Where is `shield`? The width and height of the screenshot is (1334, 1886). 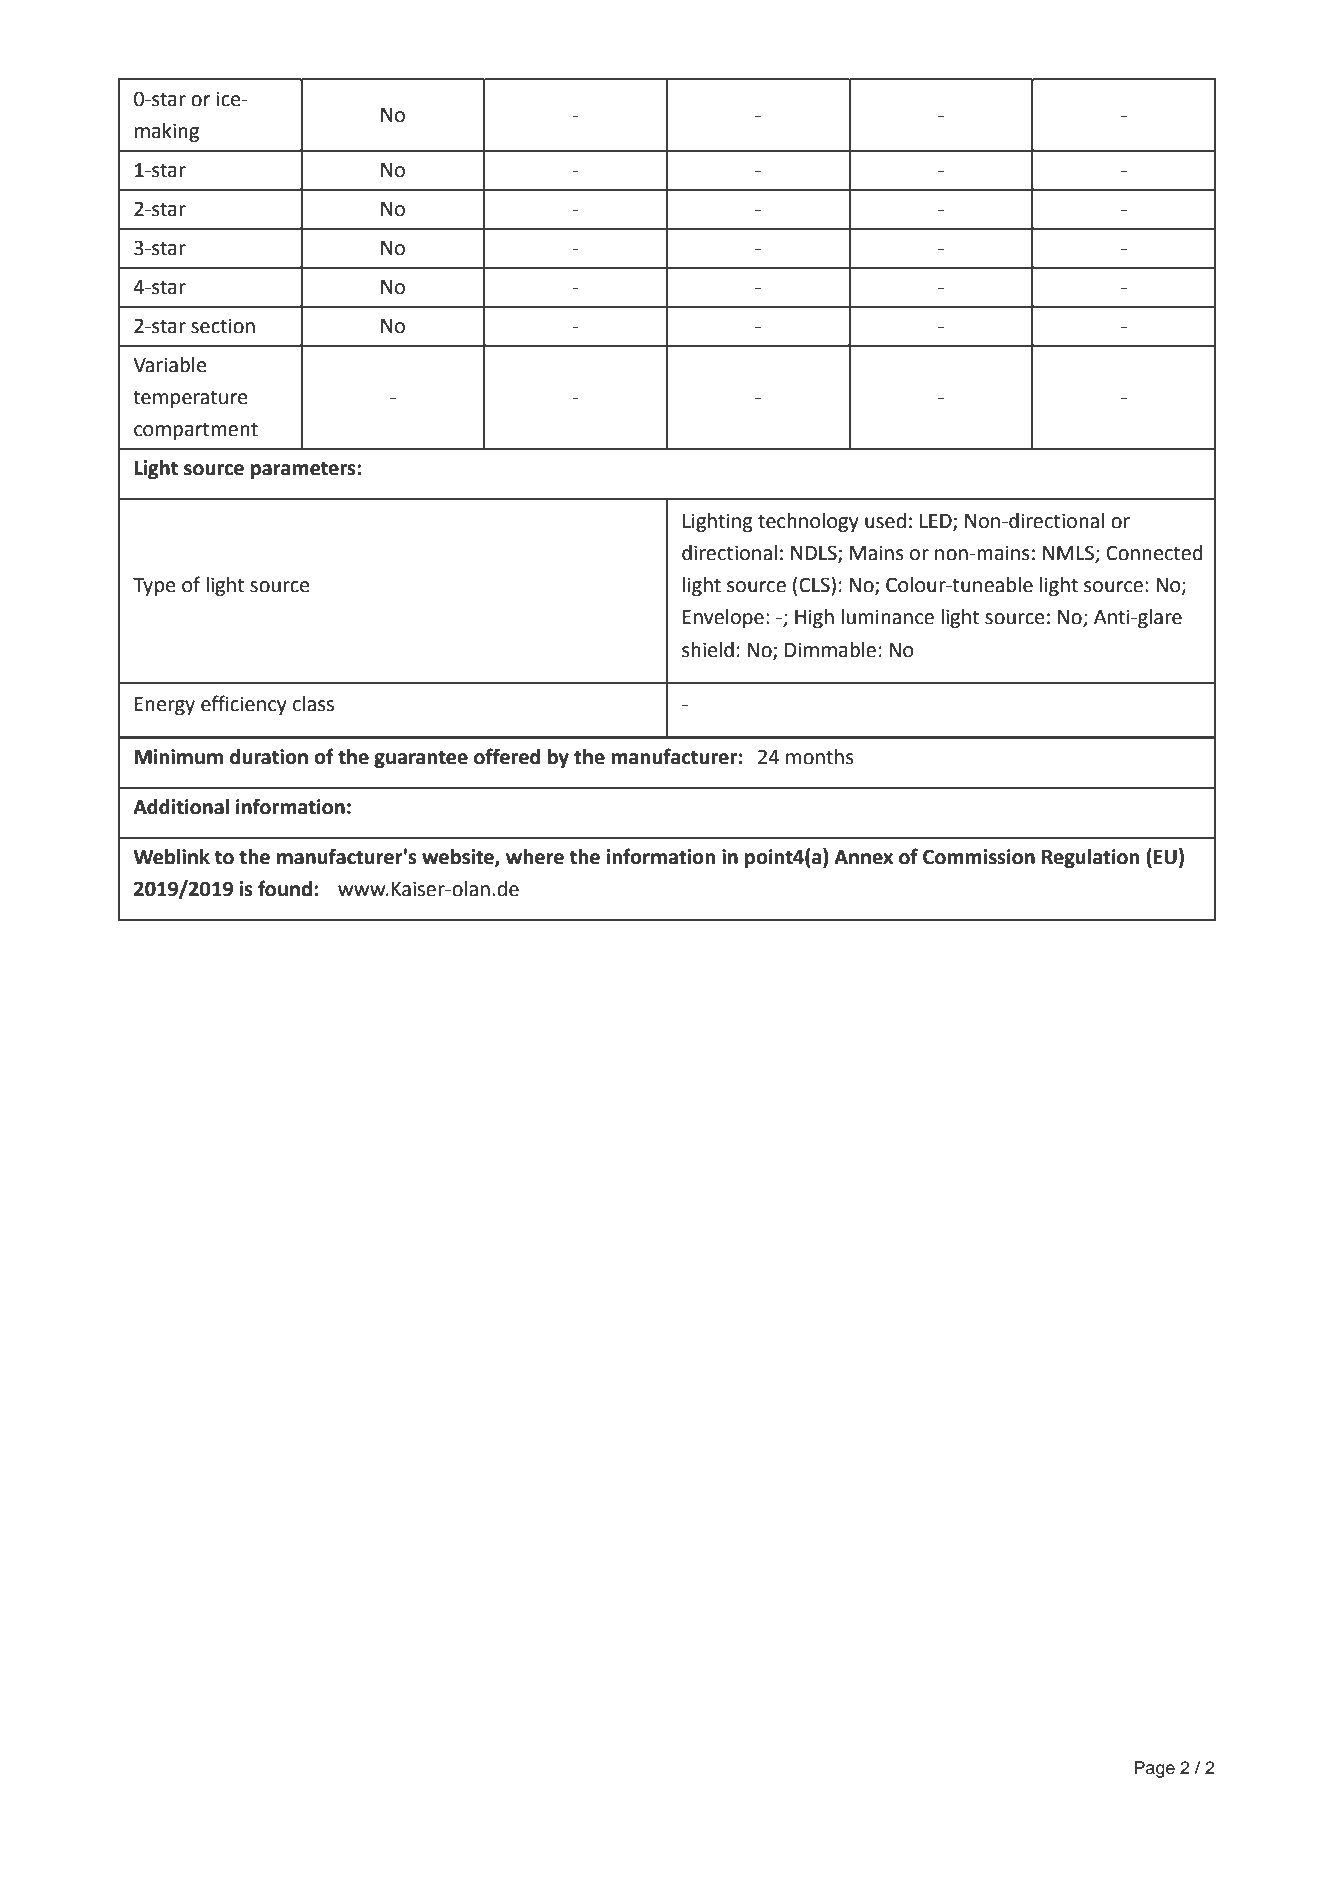 shield is located at coordinates (708, 650).
